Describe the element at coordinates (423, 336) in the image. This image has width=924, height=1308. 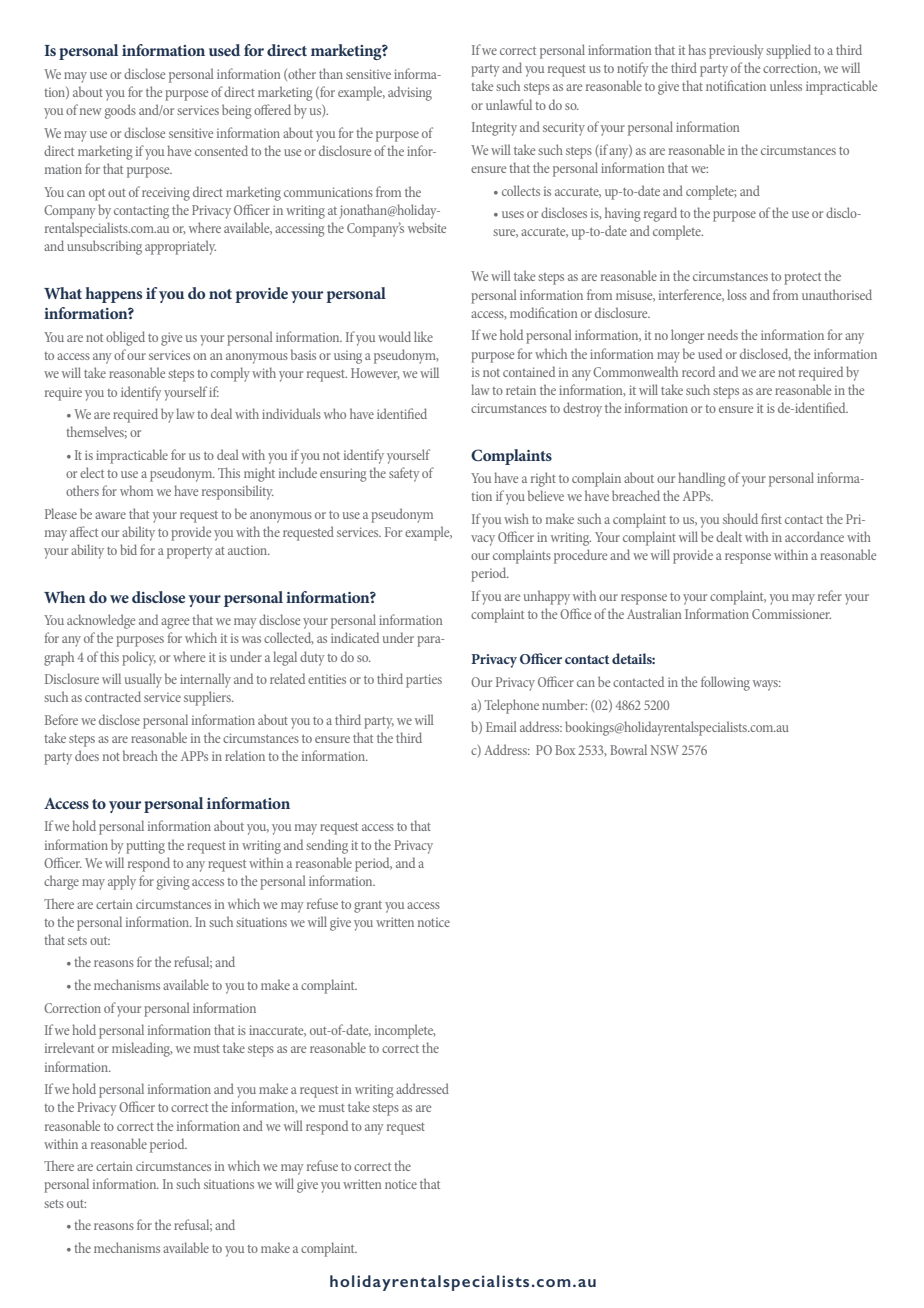
I see `like` at that location.
